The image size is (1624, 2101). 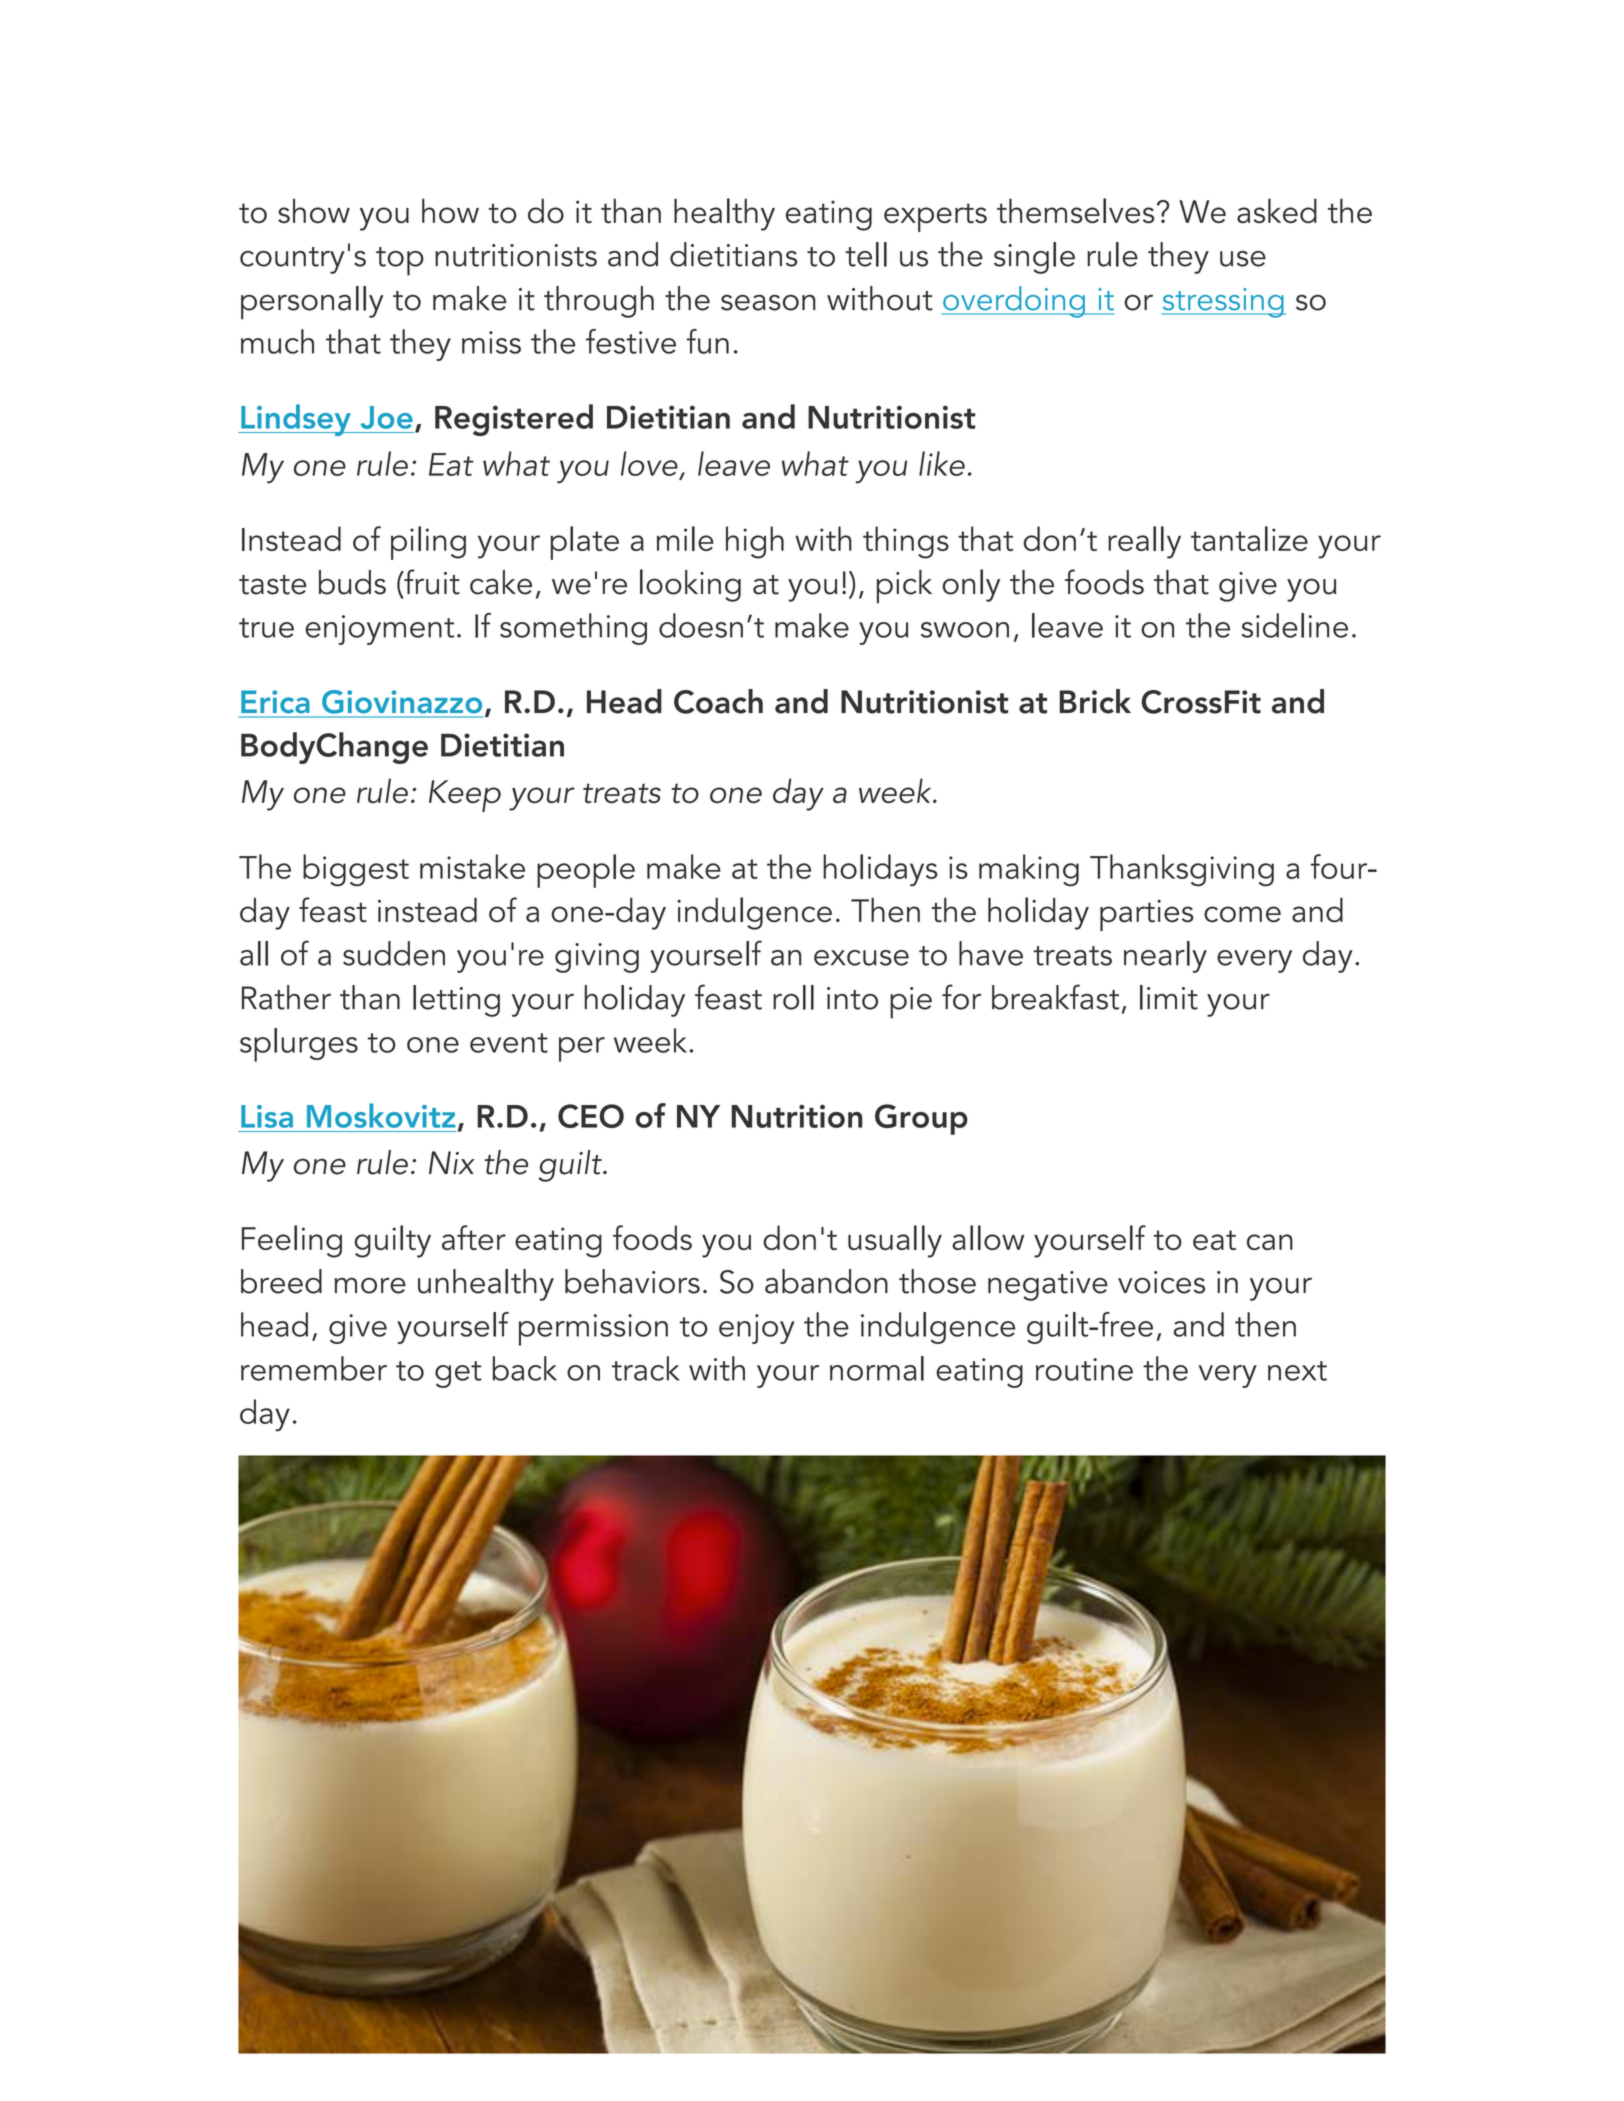 What do you see at coordinates (1161, 1282) in the screenshot?
I see `voices` at bounding box center [1161, 1282].
